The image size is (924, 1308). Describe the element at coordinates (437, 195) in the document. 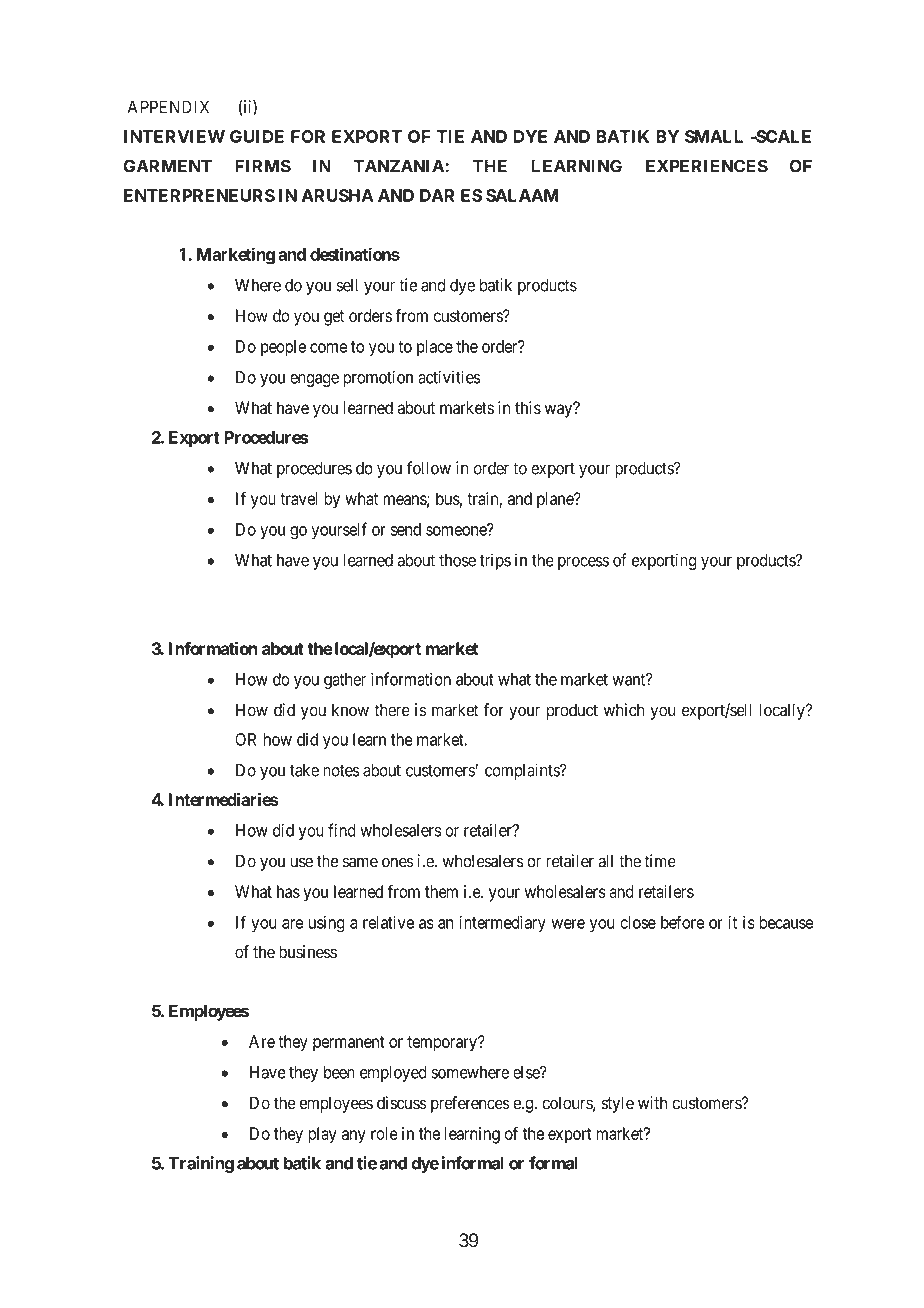

I see `DAR` at that location.
